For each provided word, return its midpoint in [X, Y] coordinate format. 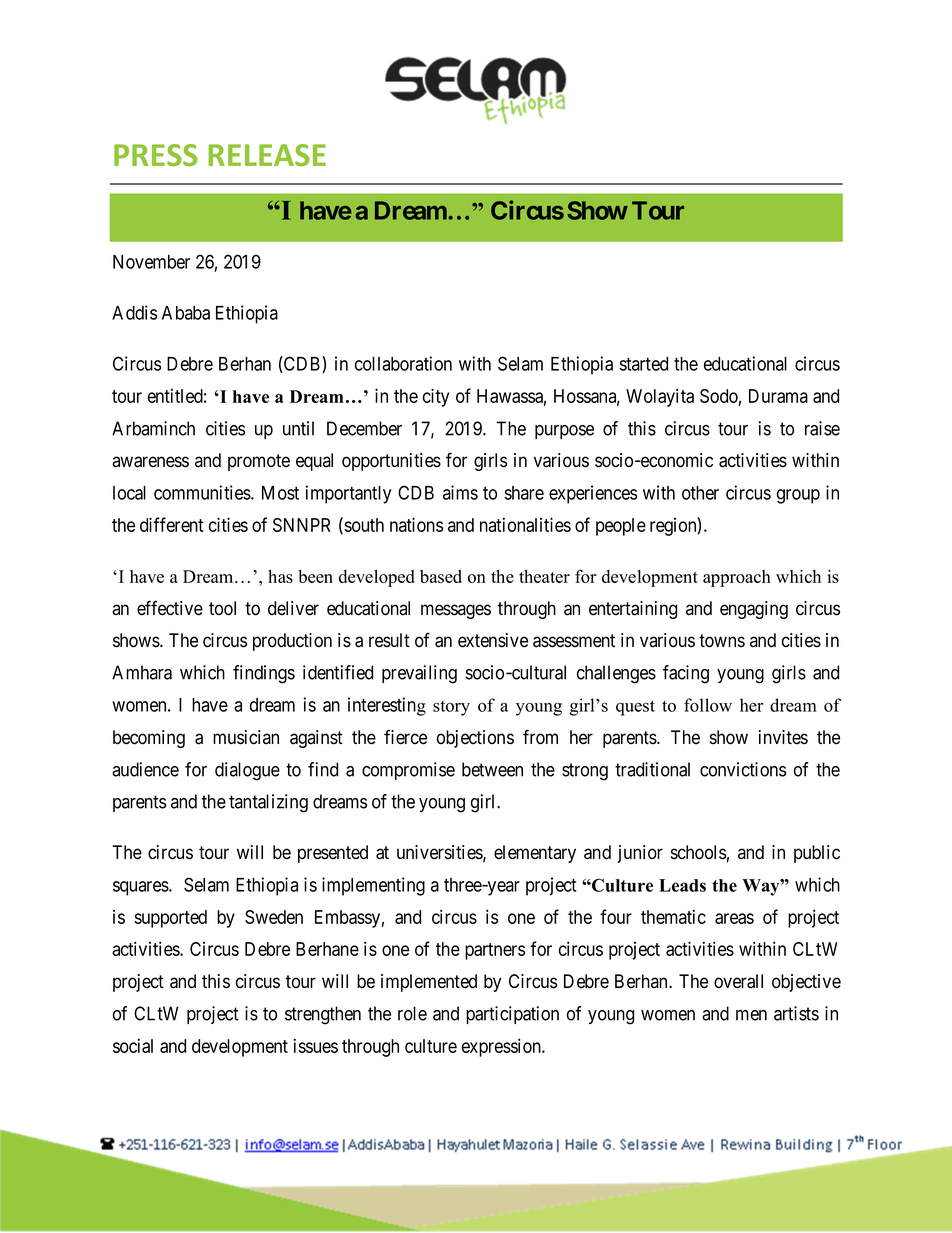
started [643, 364]
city [436, 397]
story [451, 708]
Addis [134, 312]
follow [708, 705]
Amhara [142, 672]
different [172, 524]
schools [698, 852]
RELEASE [267, 155]
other [700, 493]
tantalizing [268, 803]
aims [460, 492]
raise [822, 428]
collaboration [403, 363]
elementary [535, 854]
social [133, 1045]
